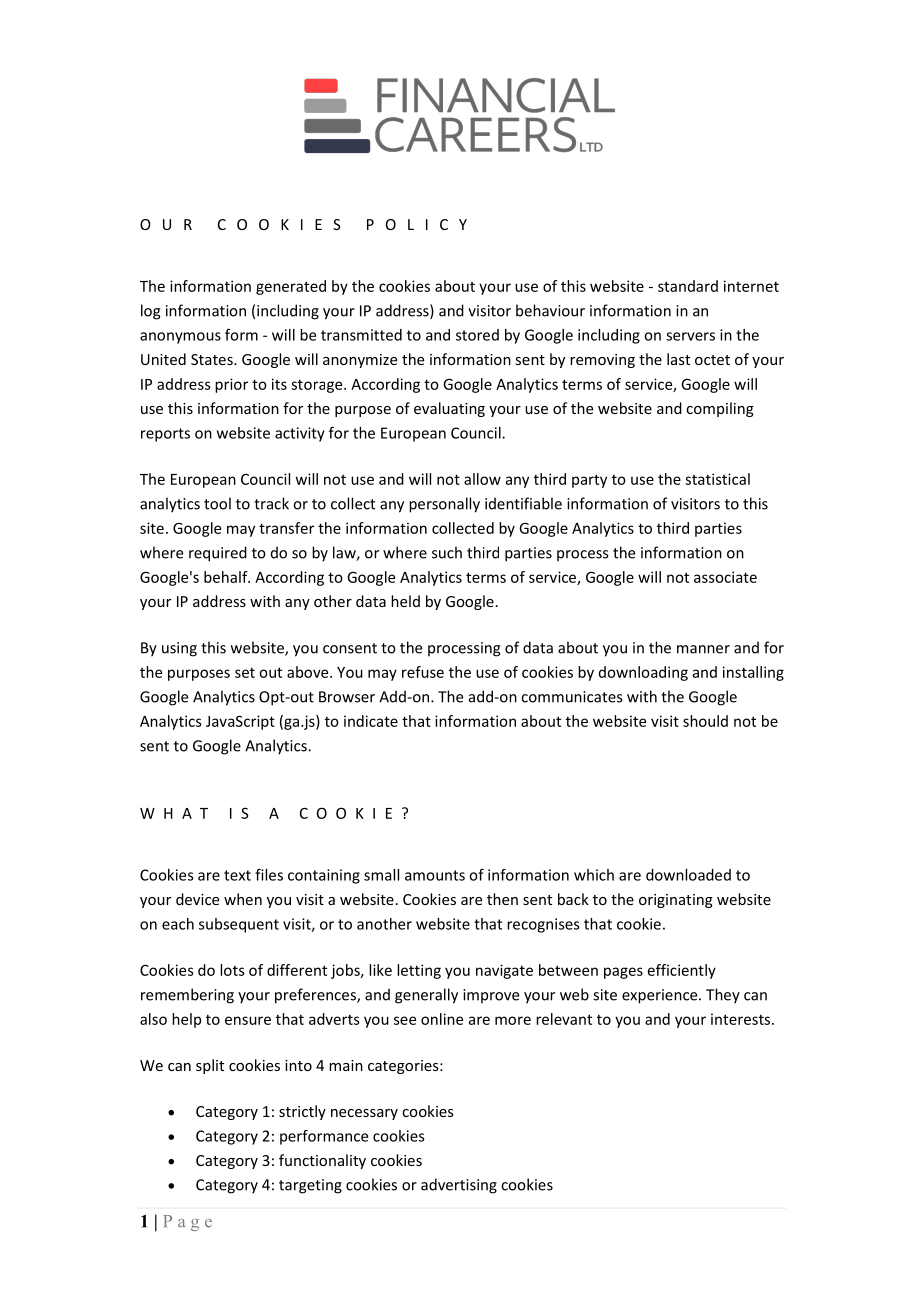 The image size is (924, 1308). Describe the element at coordinates (180, 338) in the document. I see `anonymous` at that location.
